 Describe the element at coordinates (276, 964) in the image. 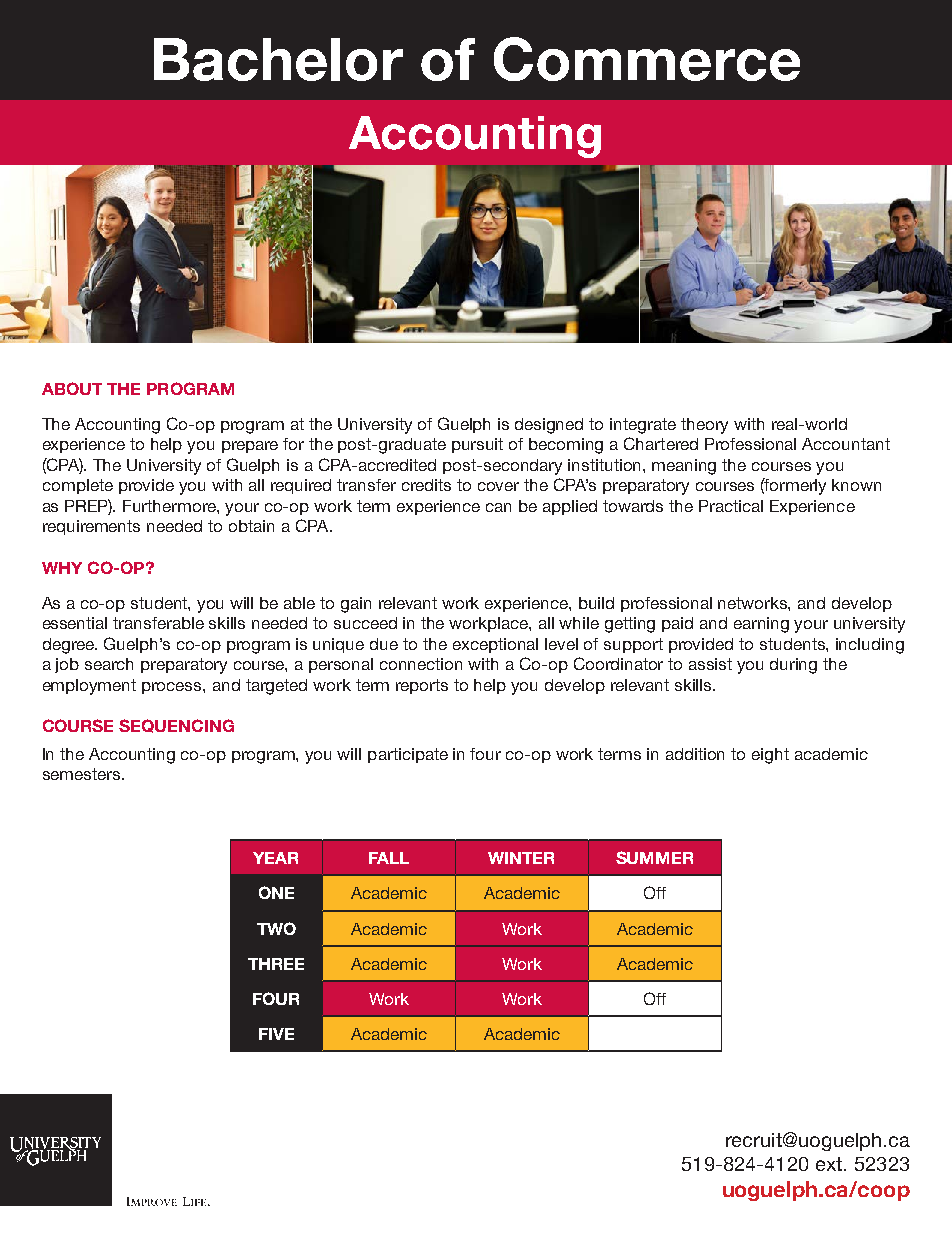

I see `THREE` at that location.
